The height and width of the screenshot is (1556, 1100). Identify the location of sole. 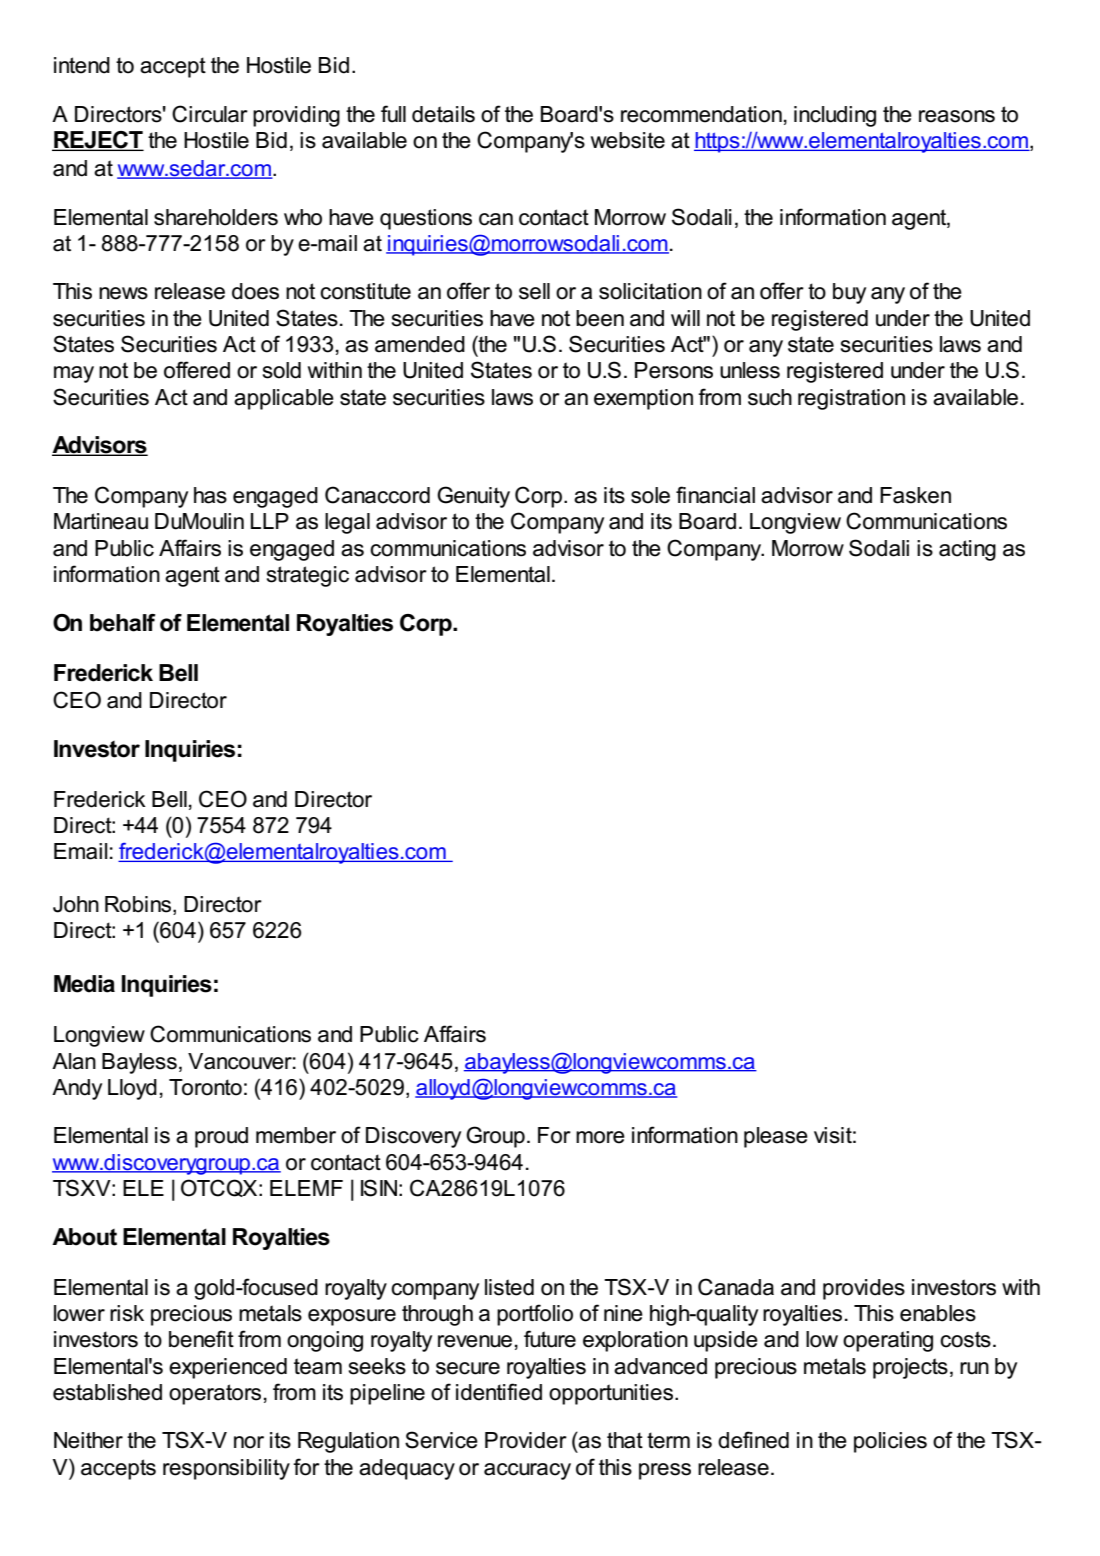
(650, 495).
